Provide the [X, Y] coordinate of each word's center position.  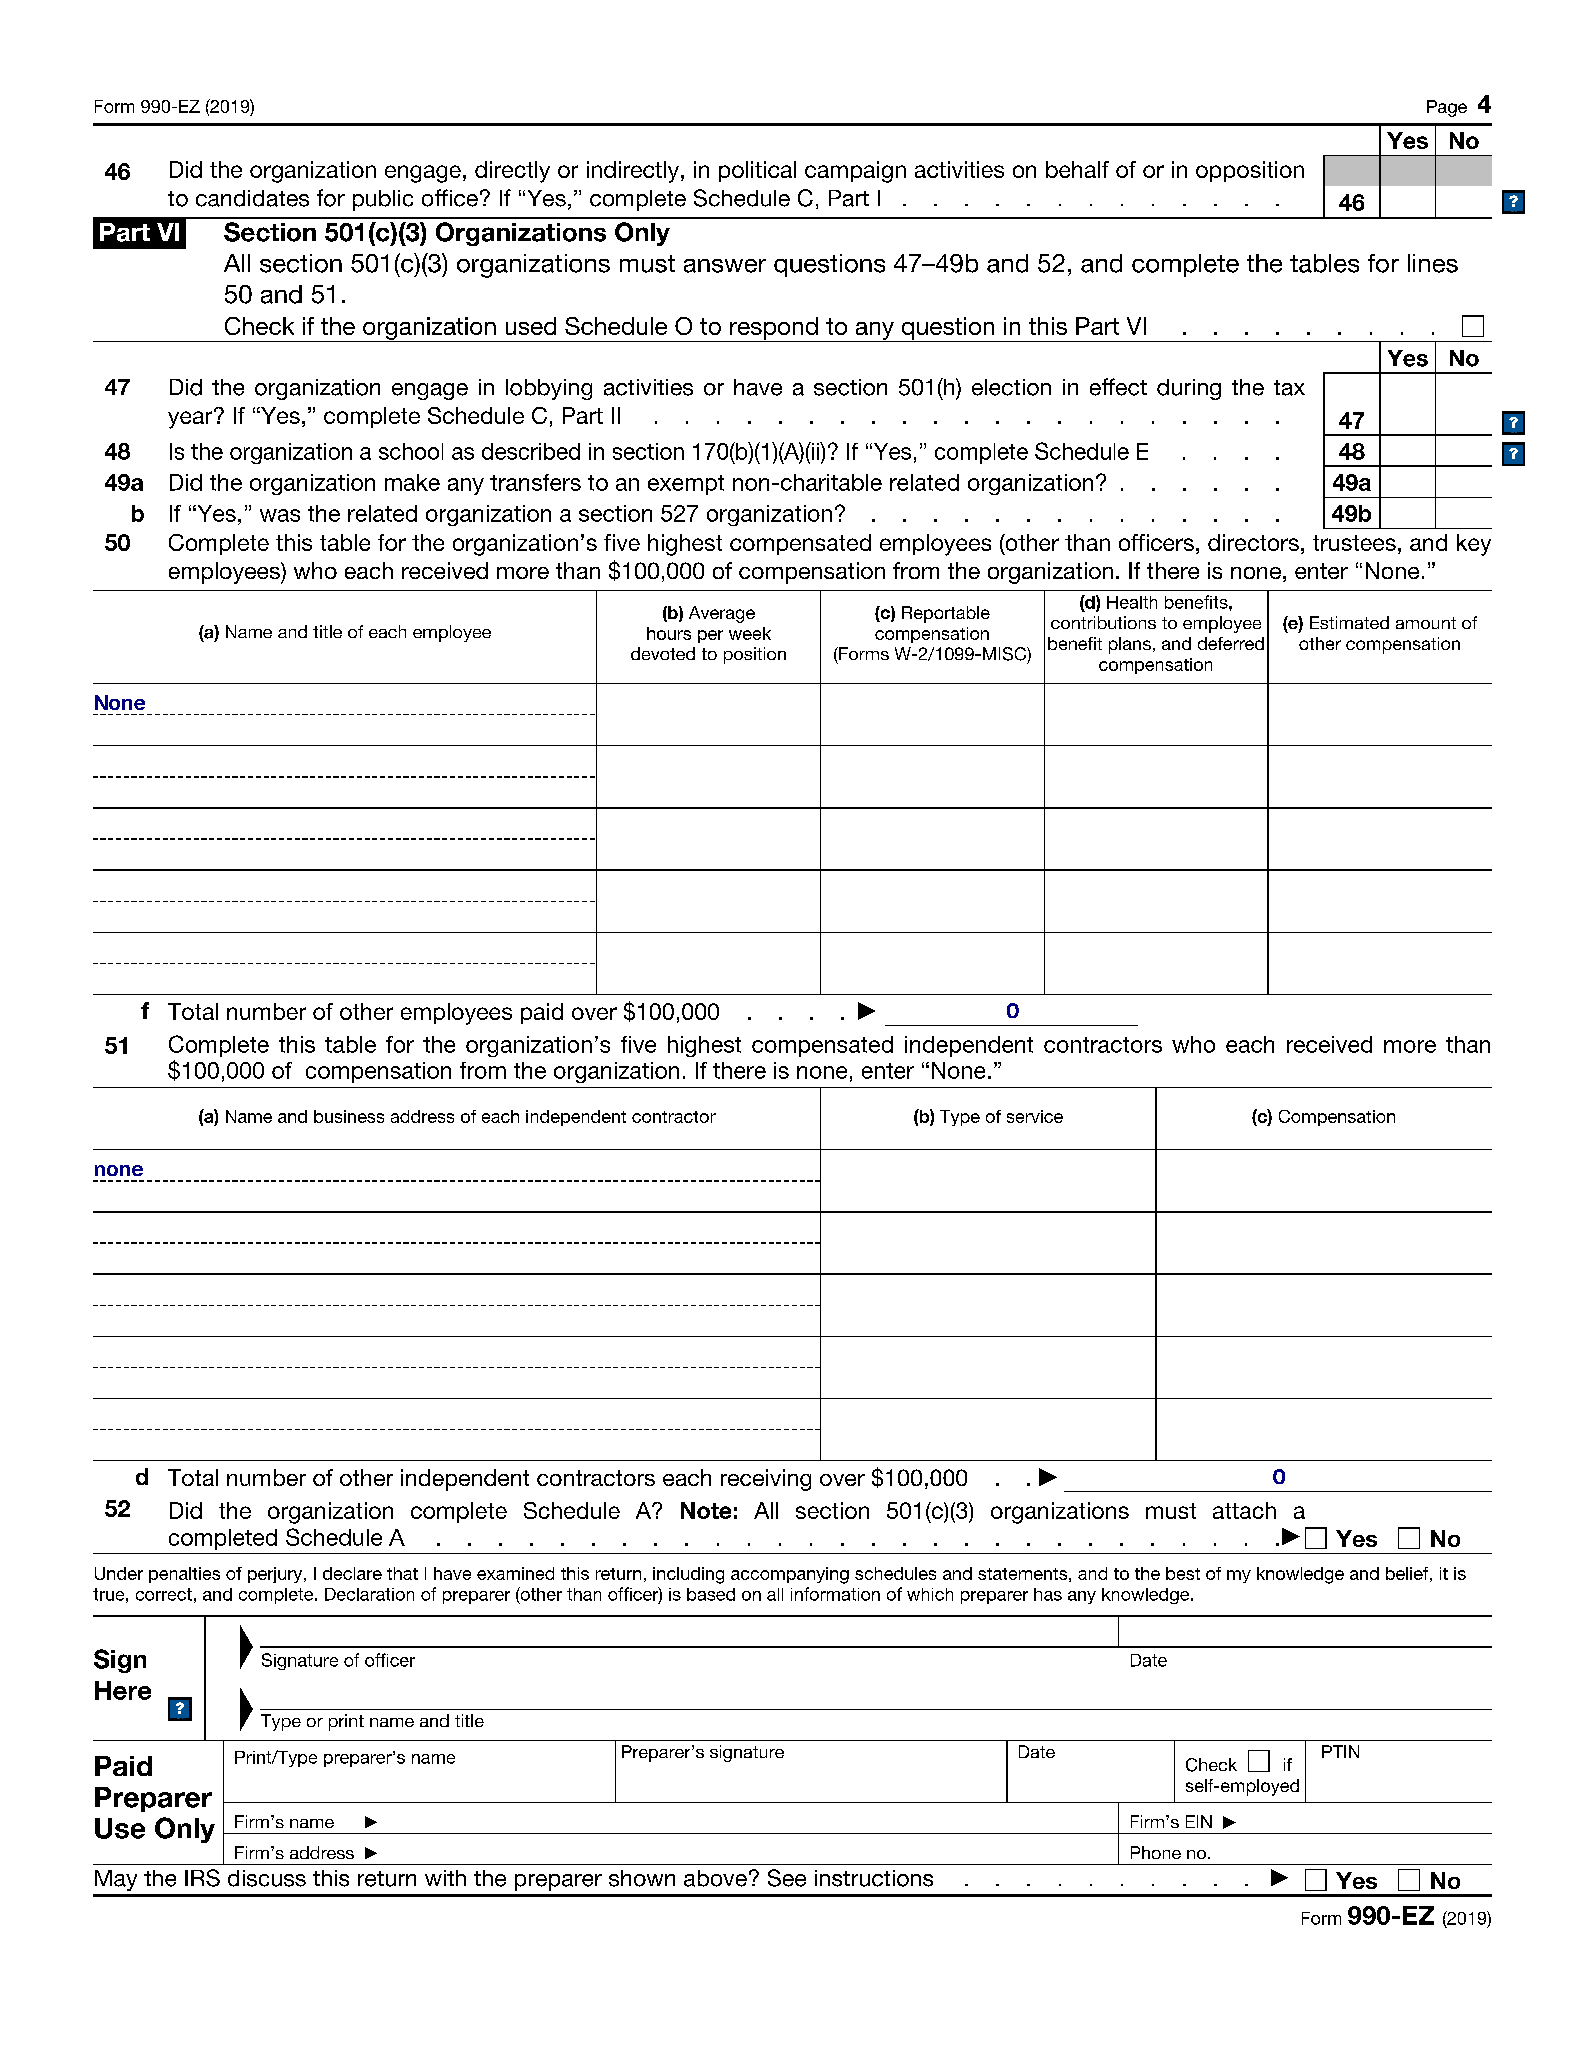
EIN [1199, 1821]
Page [1447, 108]
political [757, 171]
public [383, 200]
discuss [267, 1878]
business [349, 1116]
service [1035, 1116]
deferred [1231, 643]
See [787, 1878]
